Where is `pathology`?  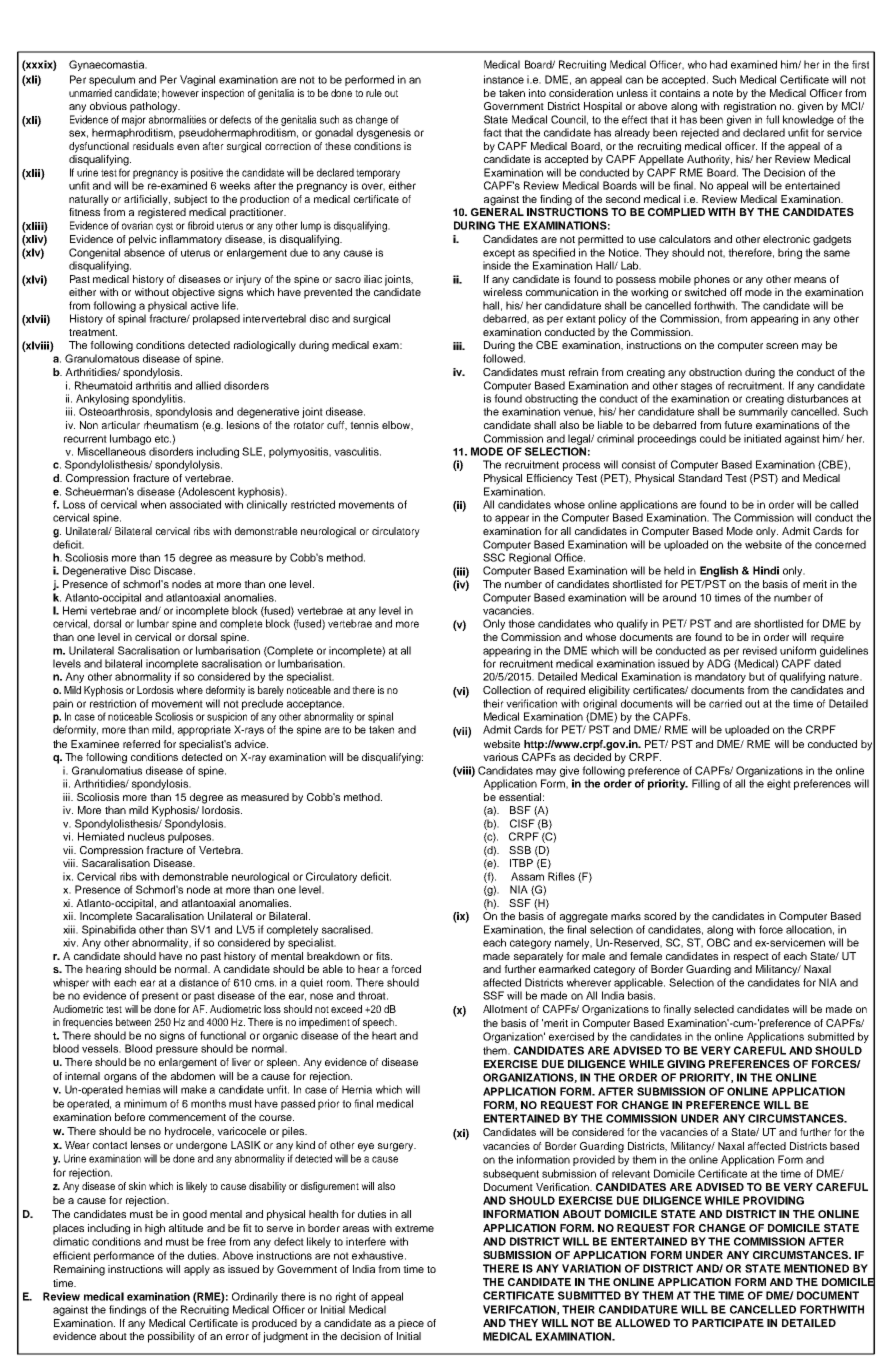 pathology is located at coordinates (155, 107).
